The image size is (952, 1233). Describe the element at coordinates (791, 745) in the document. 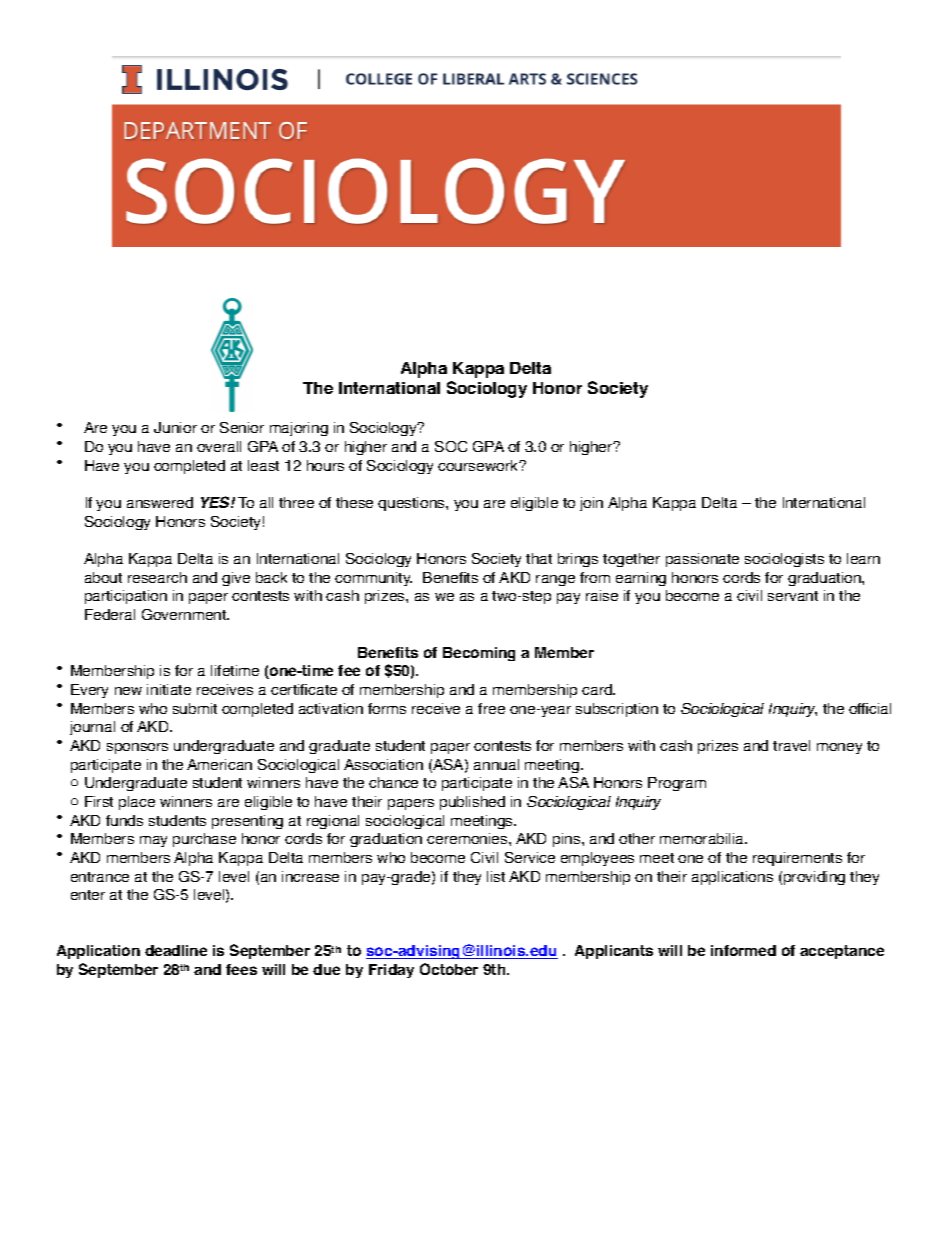

I see `travel` at that location.
